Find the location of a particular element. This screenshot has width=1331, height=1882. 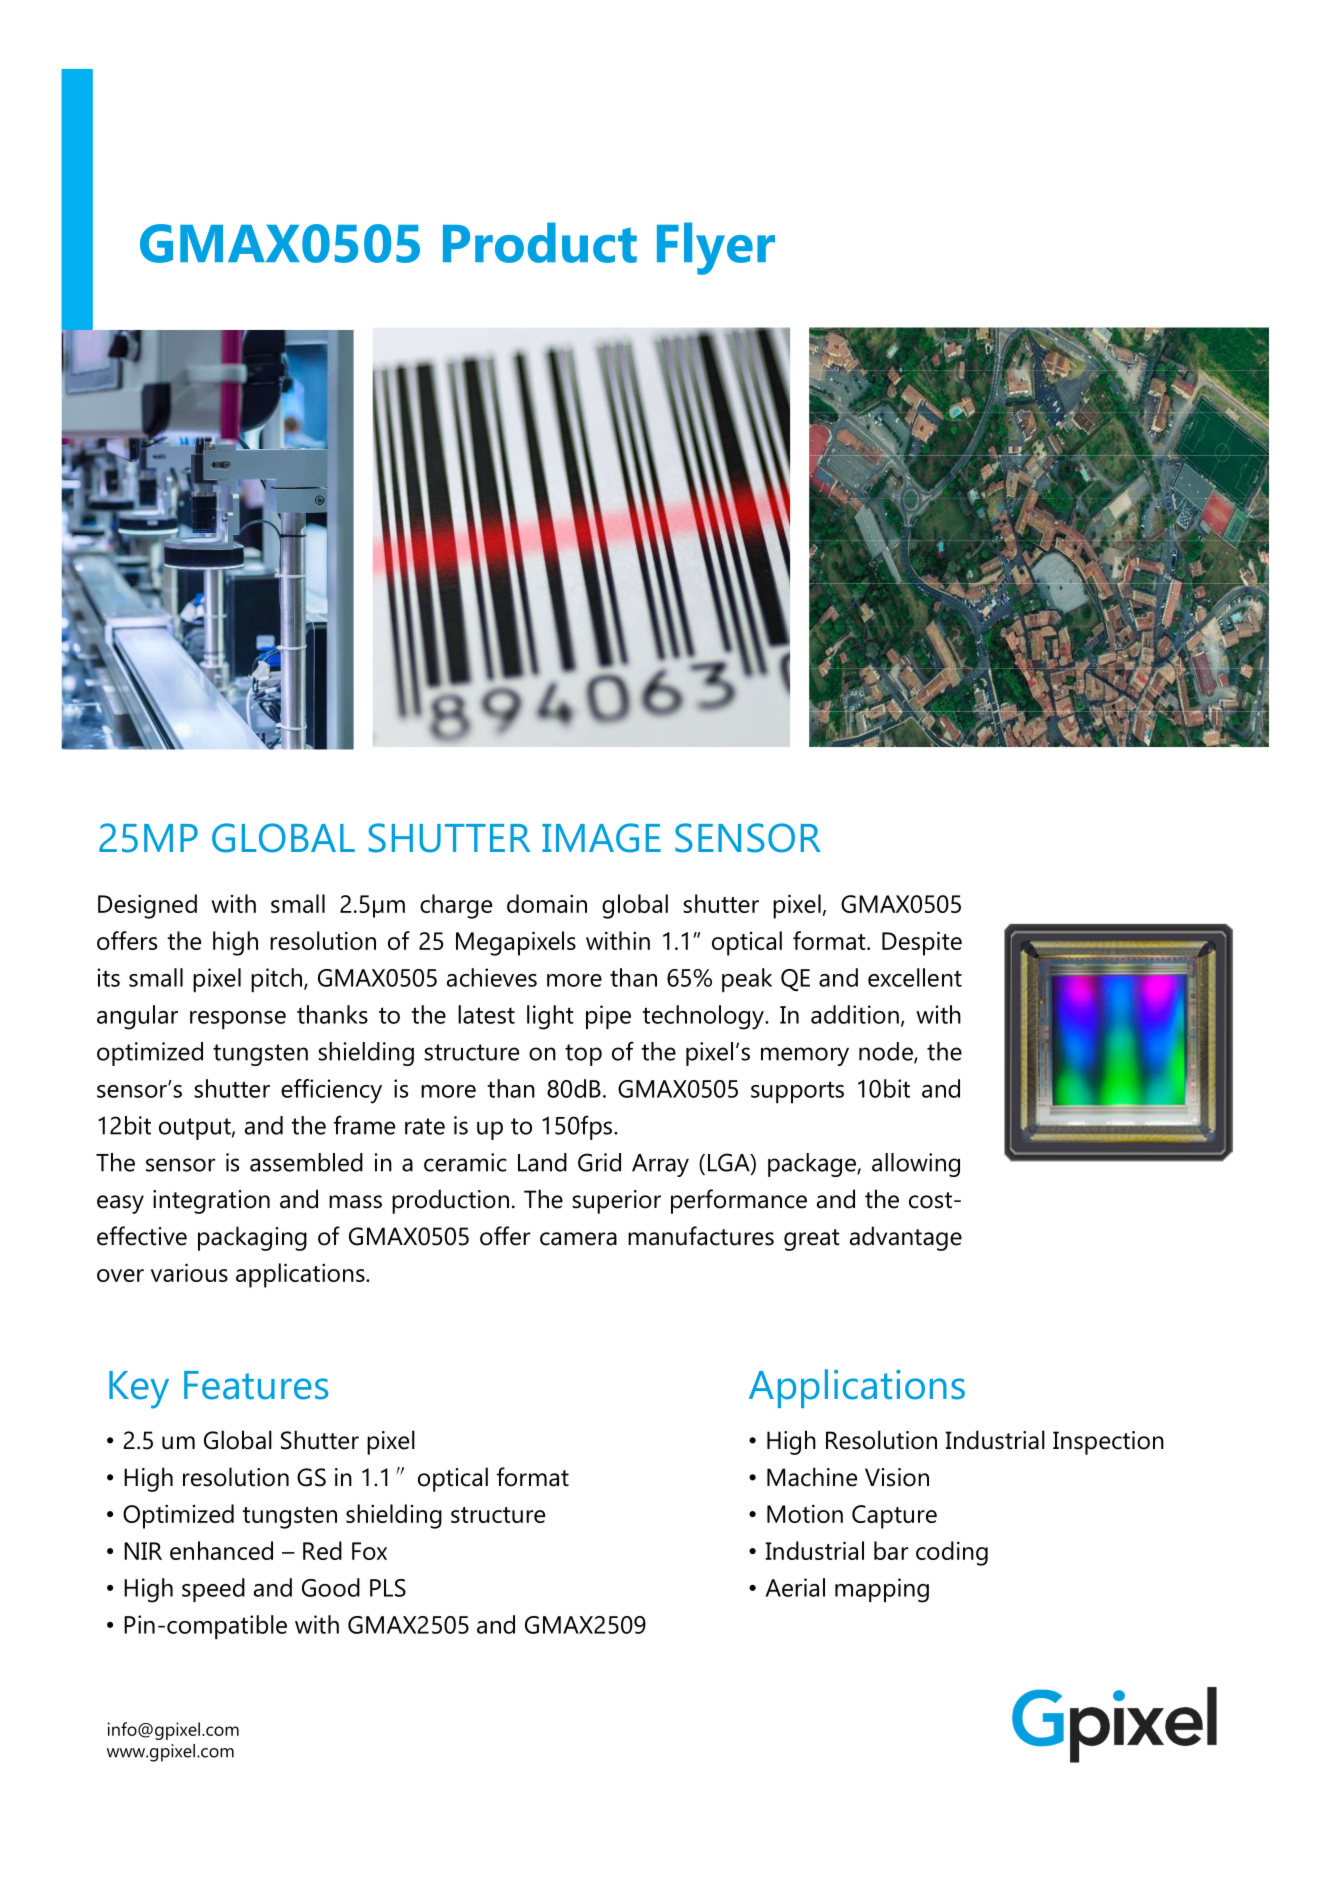

allowing is located at coordinates (916, 1165).
